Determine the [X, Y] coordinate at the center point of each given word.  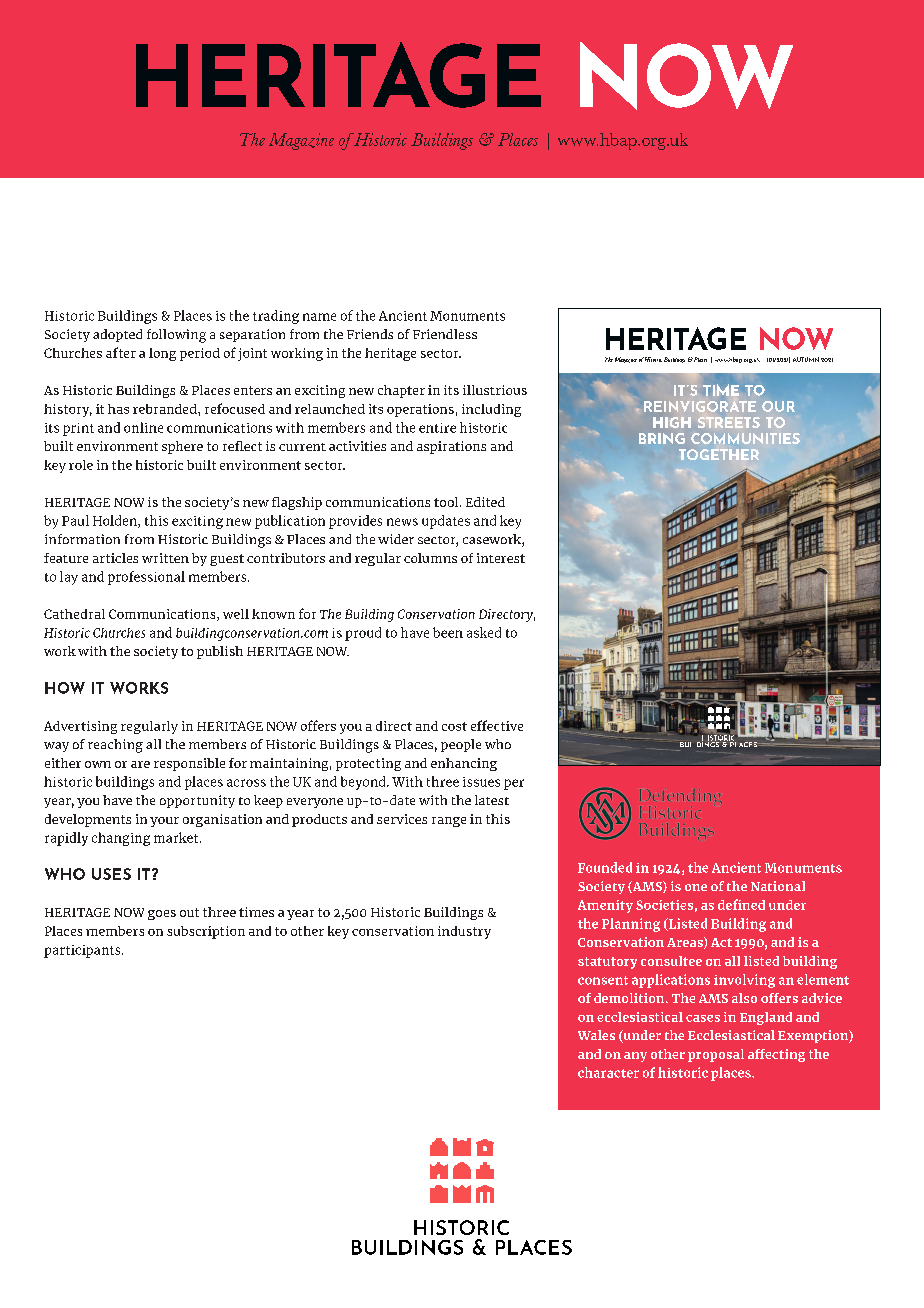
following [176, 336]
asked [484, 632]
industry [464, 932]
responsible [189, 764]
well [236, 614]
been [448, 632]
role [81, 465]
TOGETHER [719, 454]
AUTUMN [806, 359]
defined [741, 904]
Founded [605, 867]
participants [83, 951]
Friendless [445, 334]
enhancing [464, 764]
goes [162, 915]
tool [447, 502]
